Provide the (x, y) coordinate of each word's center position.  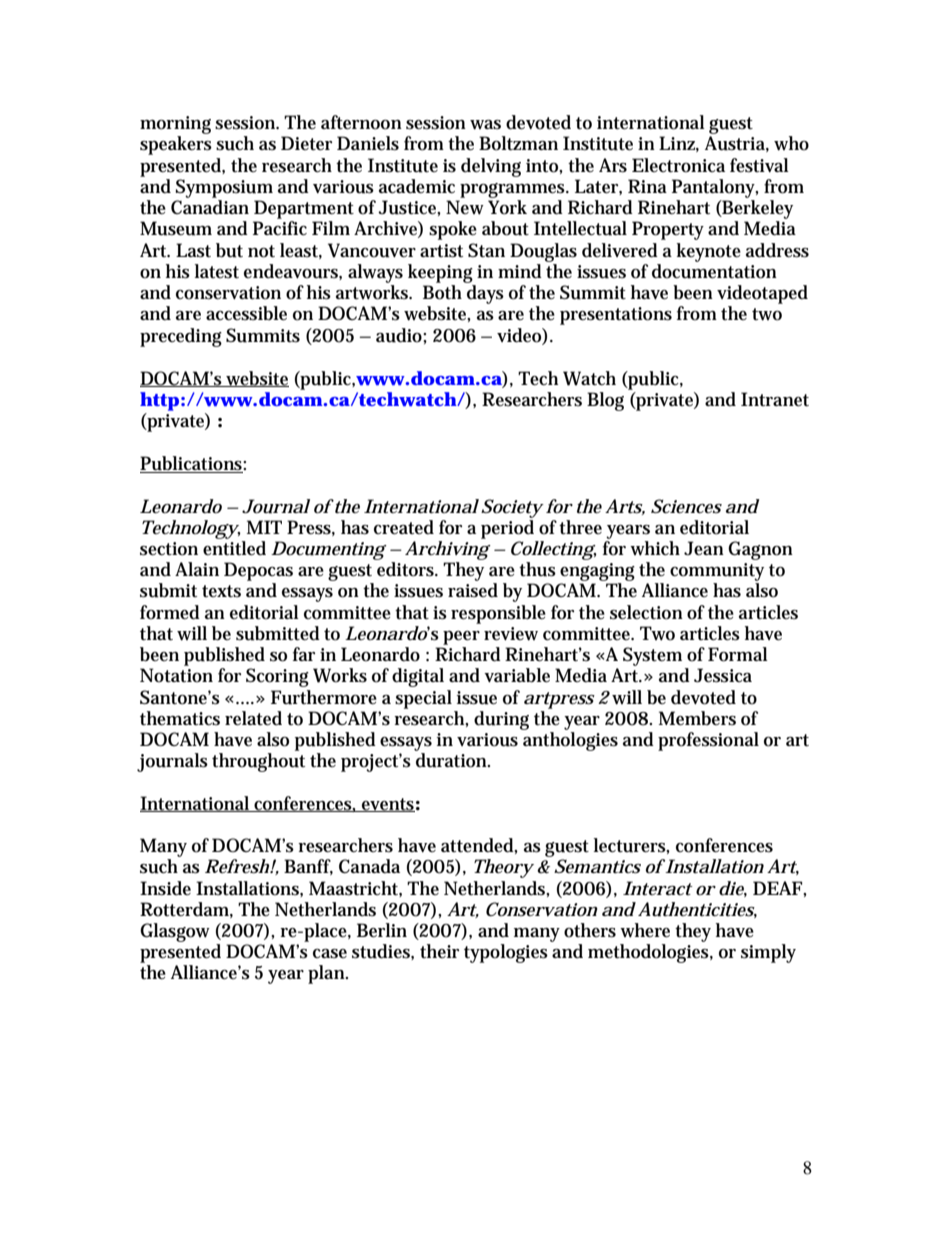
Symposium (224, 188)
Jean (704, 548)
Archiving (448, 550)
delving (491, 167)
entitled (234, 548)
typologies (506, 953)
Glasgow (175, 932)
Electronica (678, 165)
